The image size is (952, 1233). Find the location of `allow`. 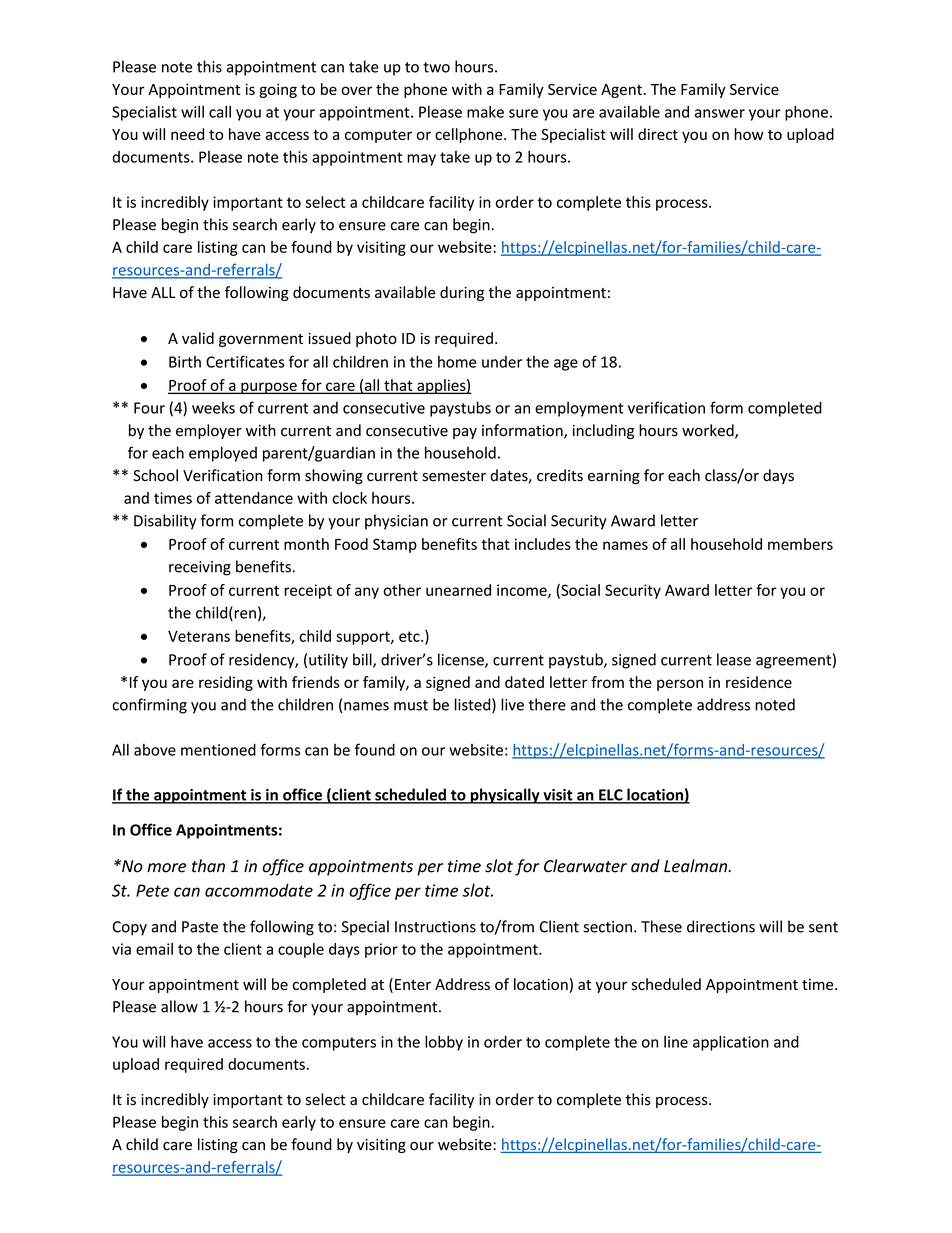

allow is located at coordinates (179, 1006).
